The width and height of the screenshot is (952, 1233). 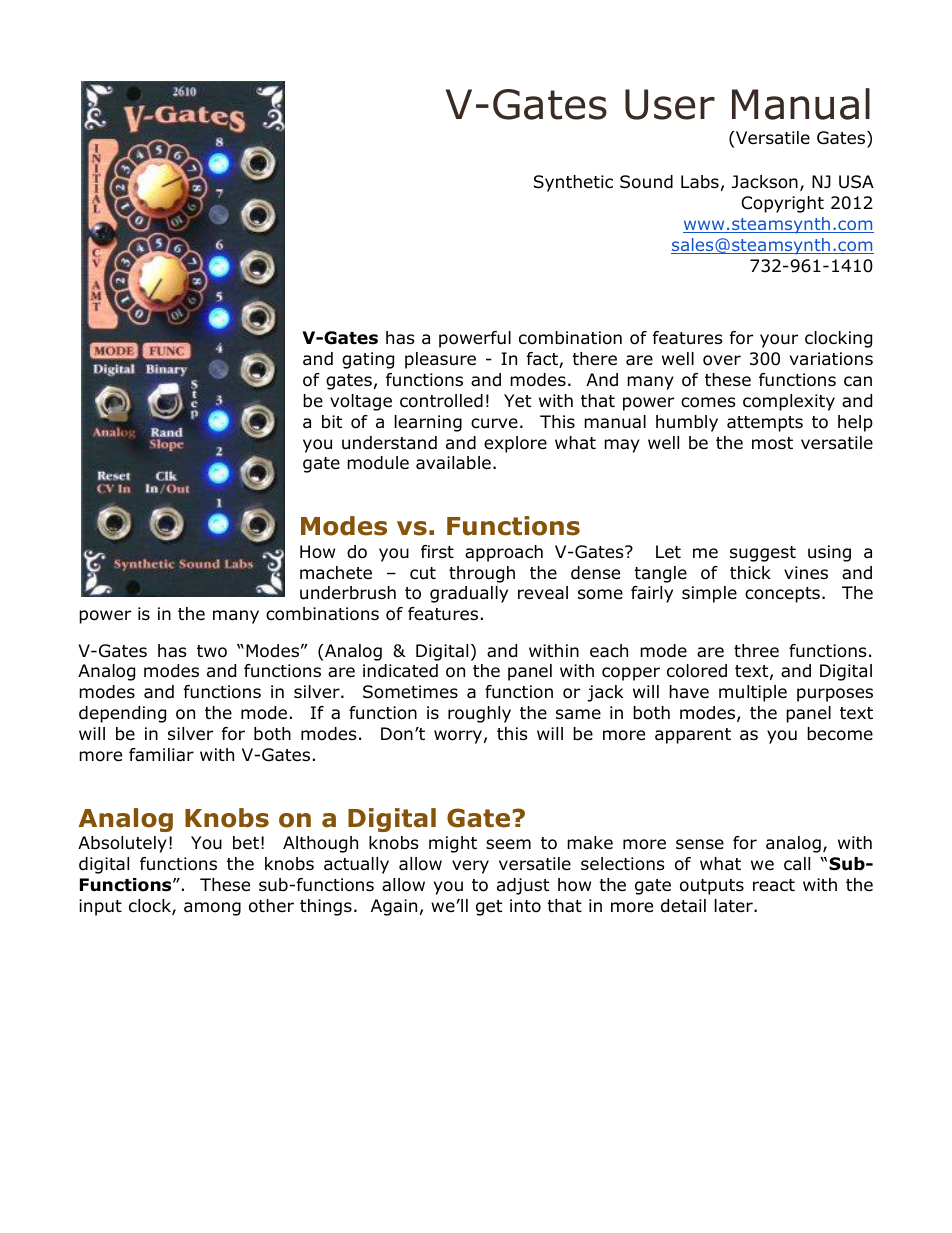 I want to click on available, so click(x=453, y=463).
